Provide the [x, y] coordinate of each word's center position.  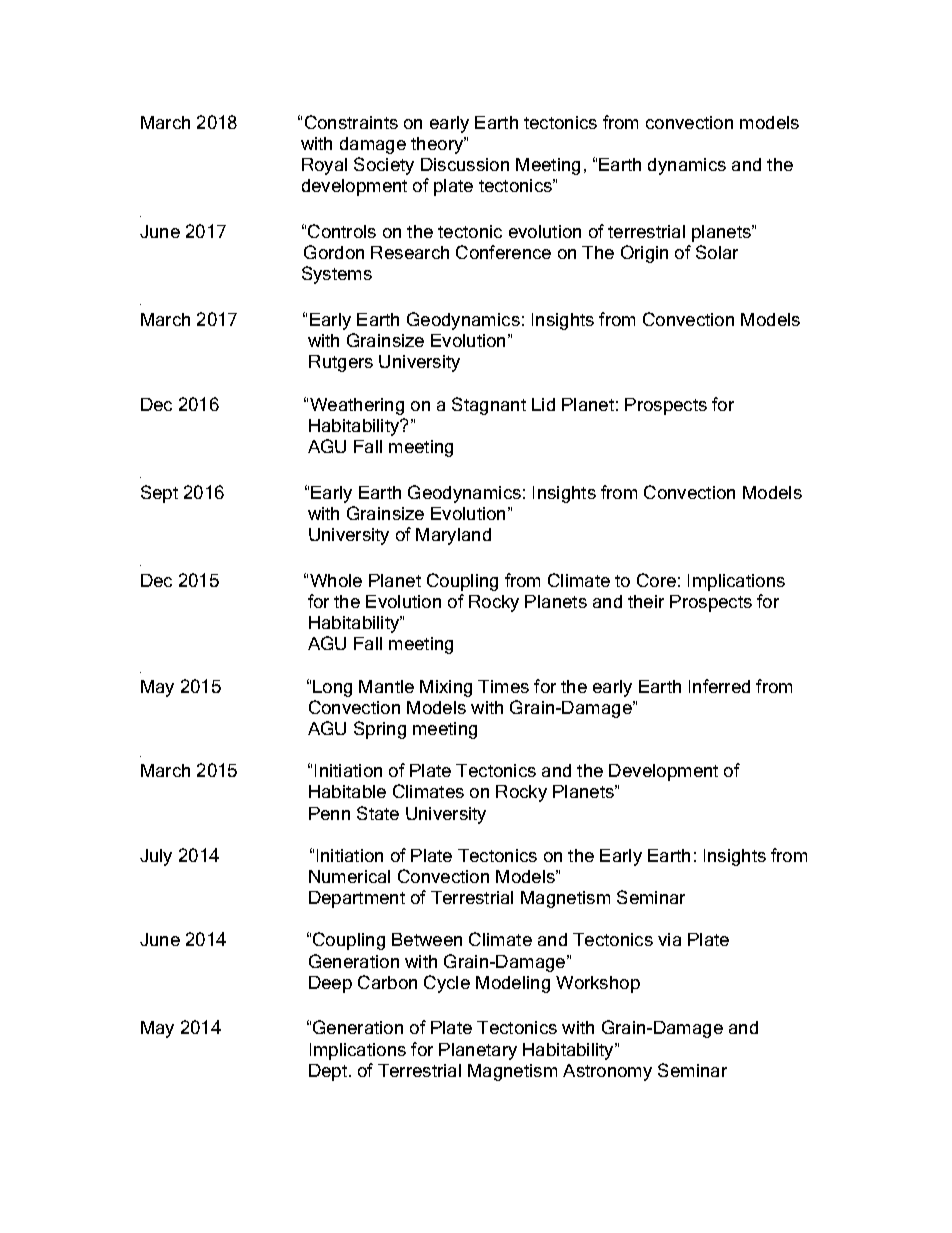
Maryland [453, 536]
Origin [644, 254]
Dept [329, 1072]
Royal [324, 166]
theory [438, 145]
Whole [336, 580]
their [646, 601]
